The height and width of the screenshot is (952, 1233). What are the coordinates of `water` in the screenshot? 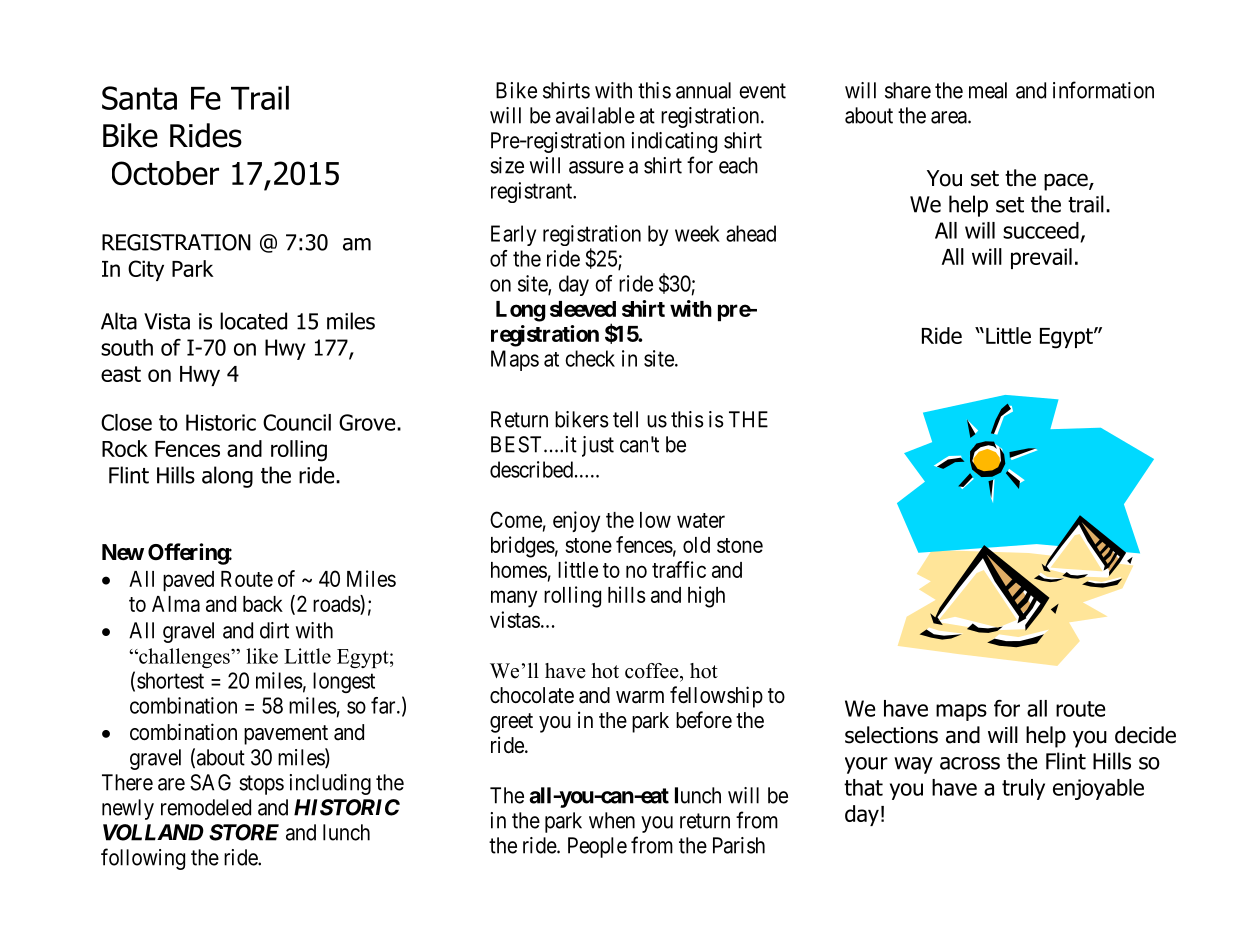 It's located at (701, 520).
